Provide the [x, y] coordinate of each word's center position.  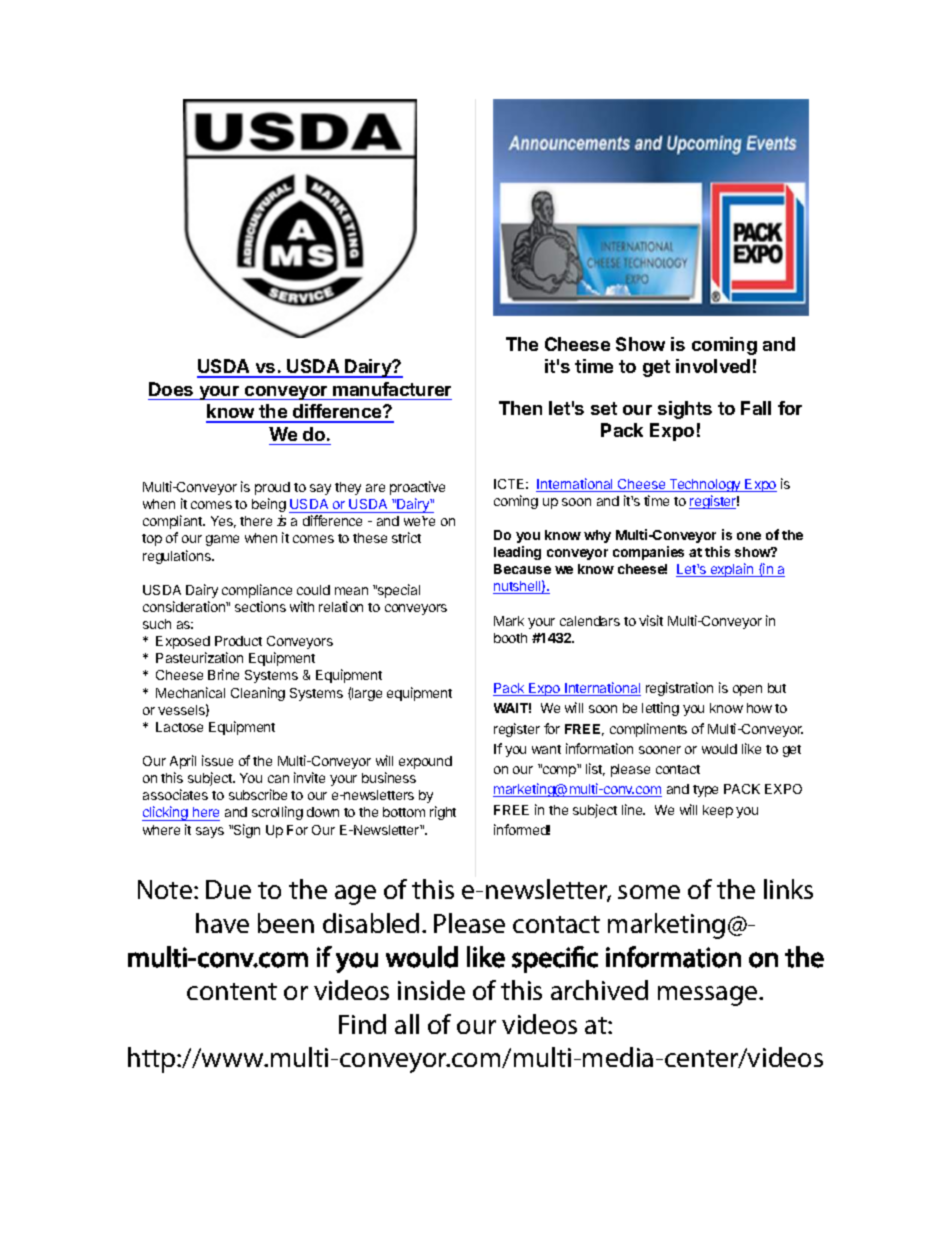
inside [431, 990]
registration [679, 689]
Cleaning [258, 694]
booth [510, 638]
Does [171, 389]
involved [713, 366]
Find [362, 1024]
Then [520, 408]
